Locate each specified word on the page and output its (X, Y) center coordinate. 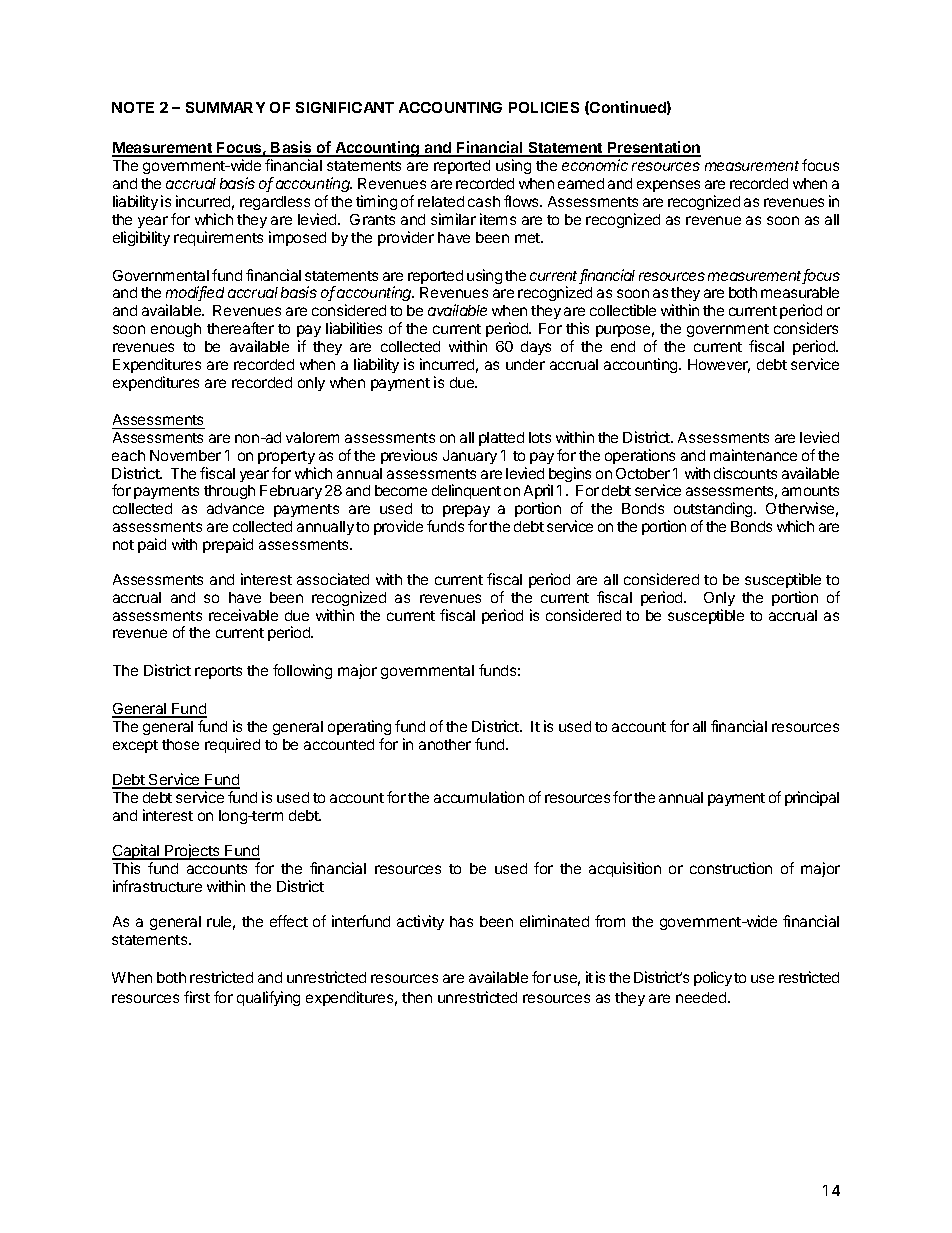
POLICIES (544, 107)
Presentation (653, 148)
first (197, 997)
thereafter (240, 328)
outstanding (714, 511)
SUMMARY (225, 107)
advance (235, 508)
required (232, 745)
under (525, 364)
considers (806, 328)
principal (812, 798)
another (445, 744)
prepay (466, 511)
